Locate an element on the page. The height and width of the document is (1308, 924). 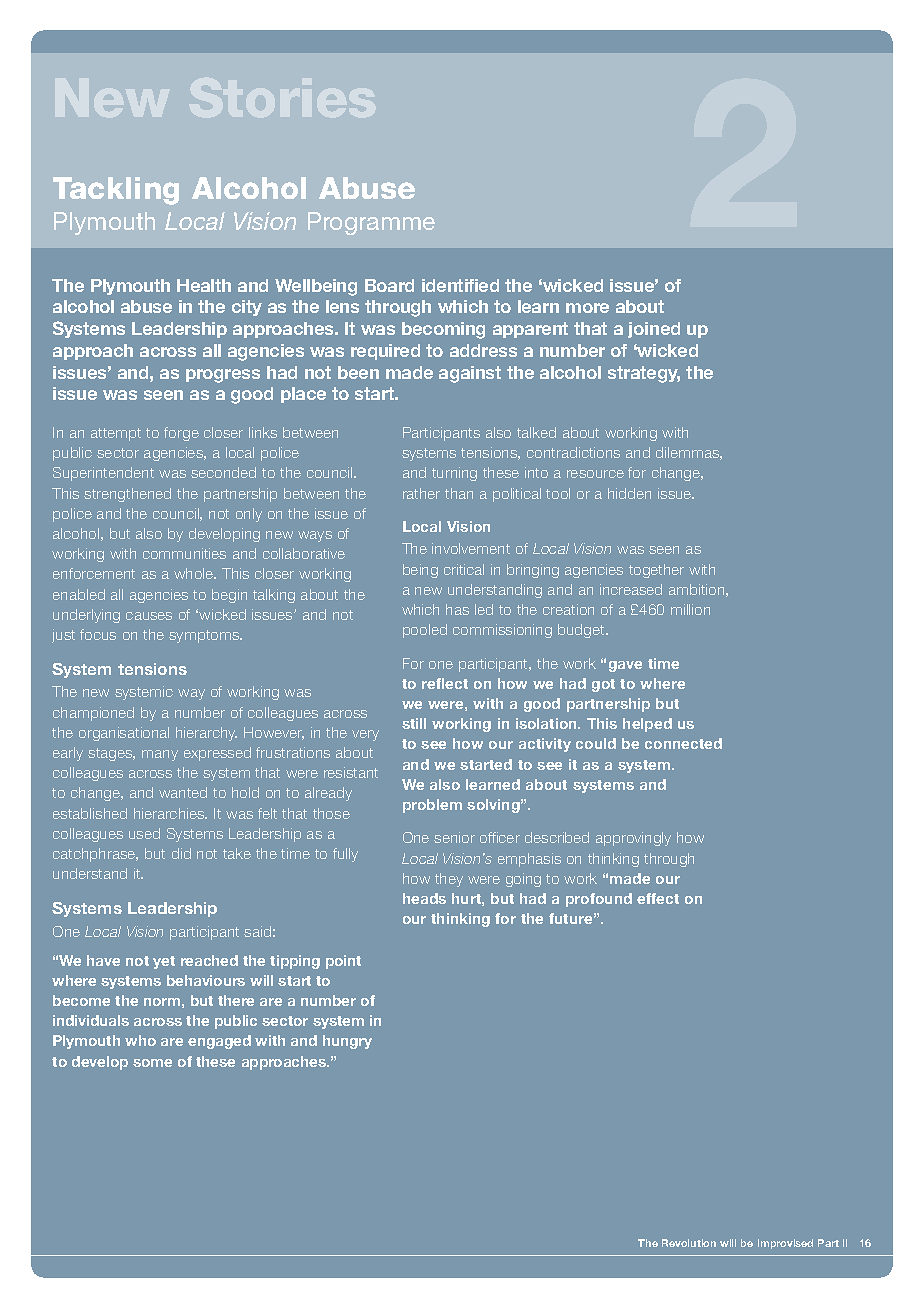
joined is located at coordinates (654, 330).
